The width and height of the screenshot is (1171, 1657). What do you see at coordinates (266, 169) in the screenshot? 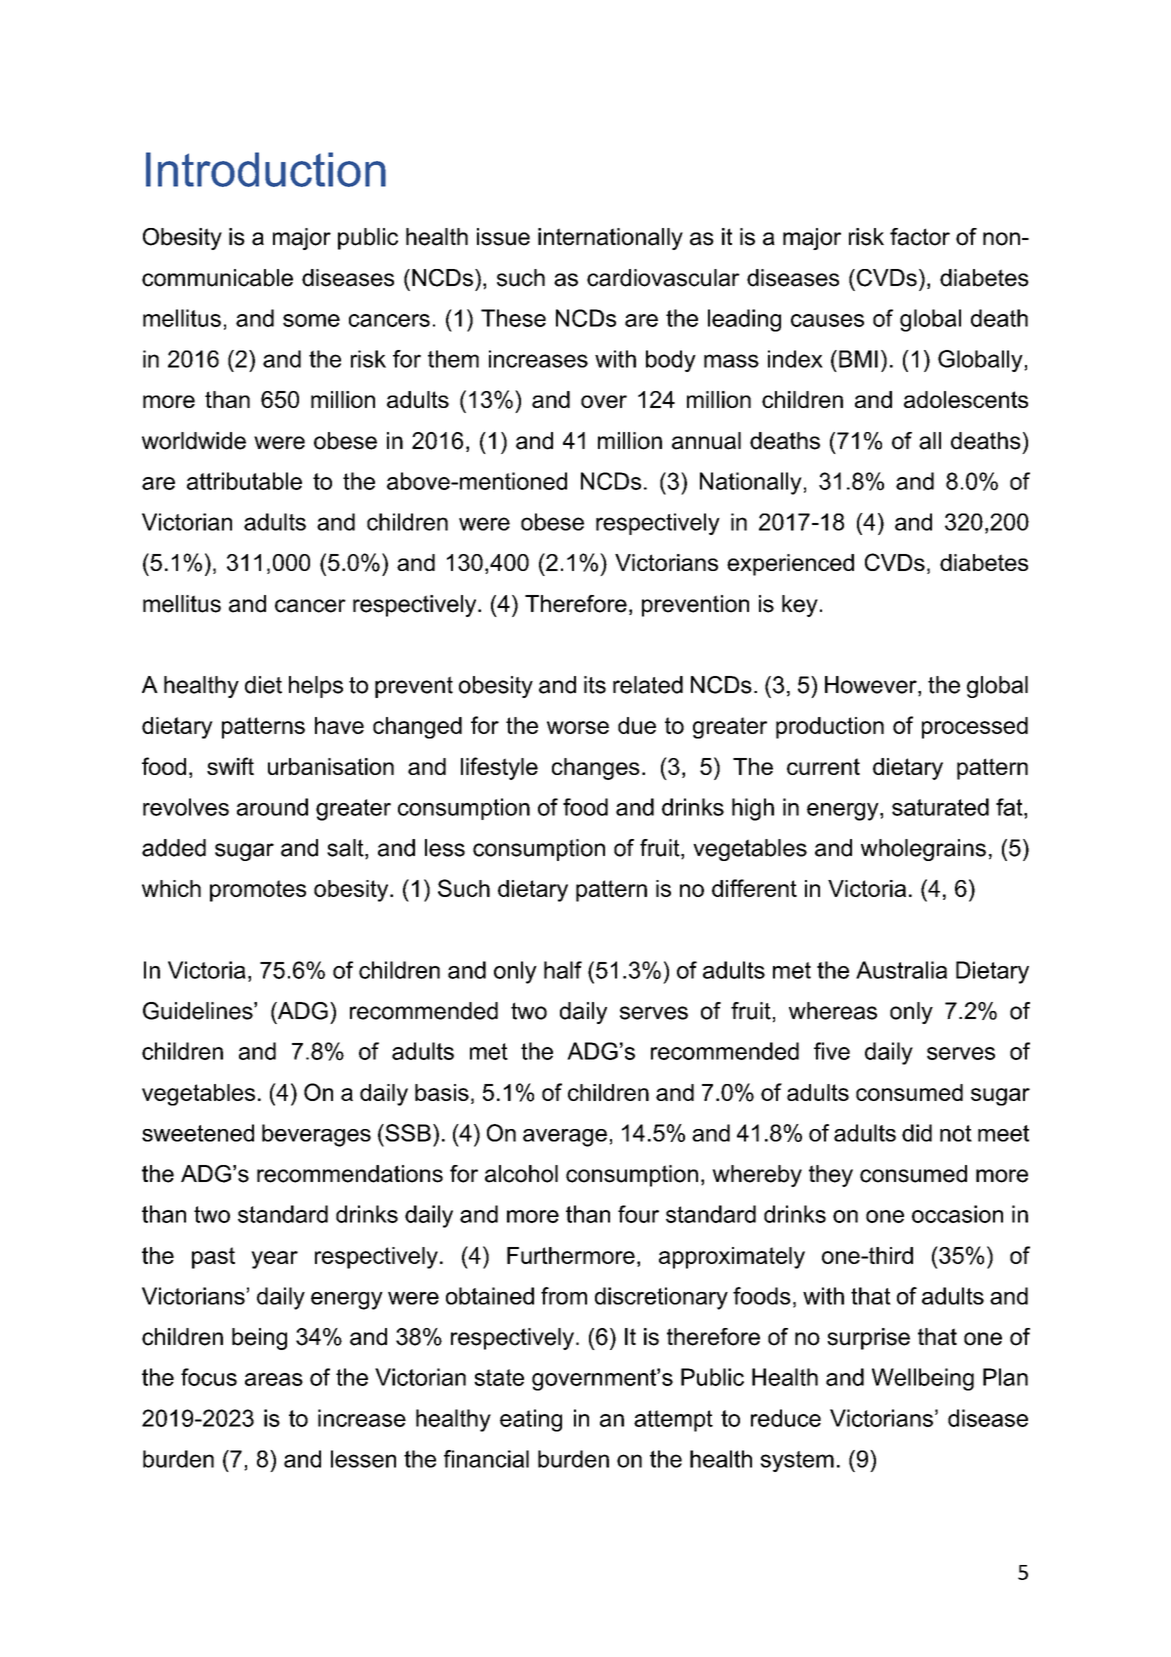
I see `Introduction` at bounding box center [266, 169].
